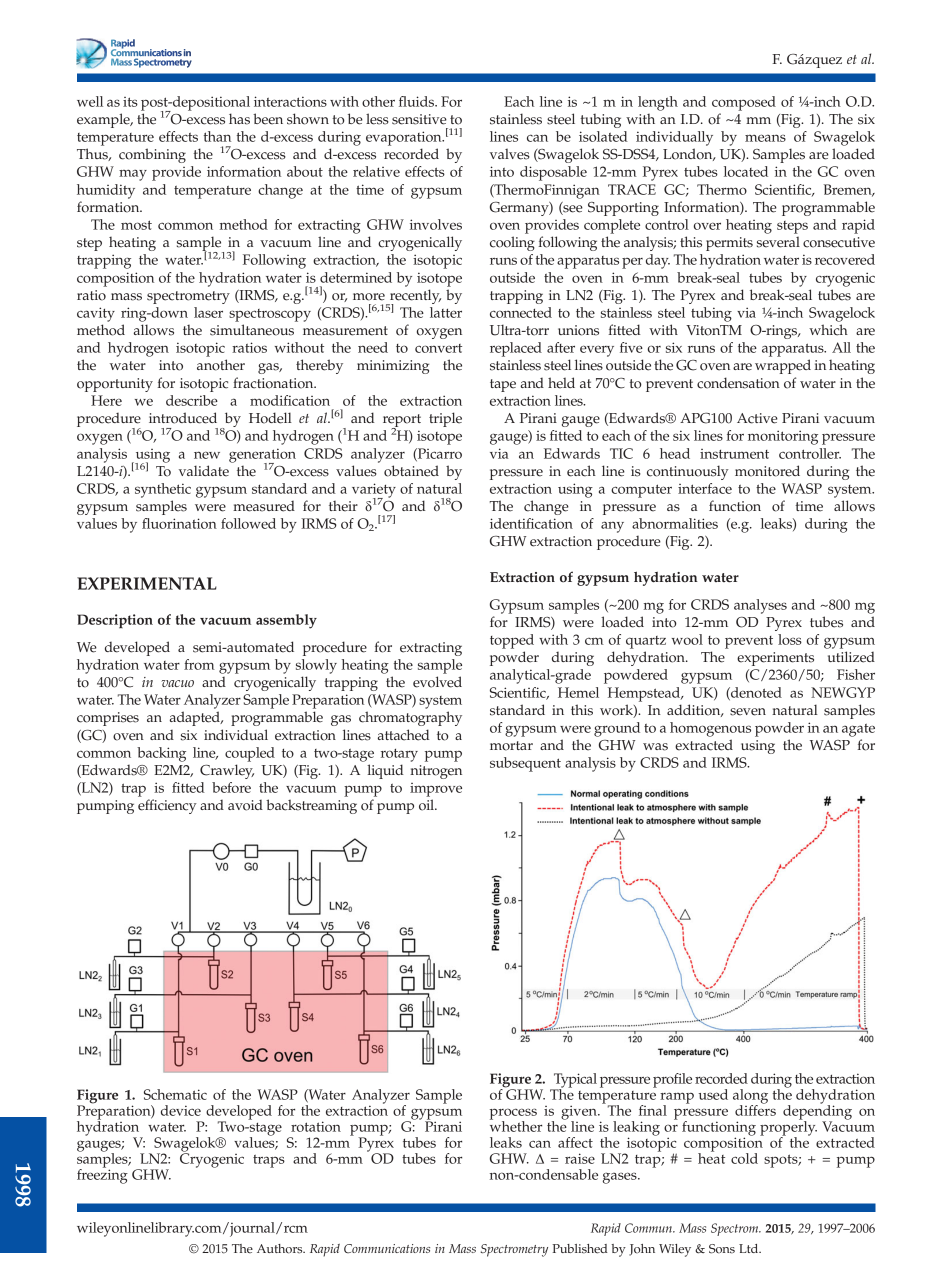  I want to click on Ltd, so click(750, 1248).
